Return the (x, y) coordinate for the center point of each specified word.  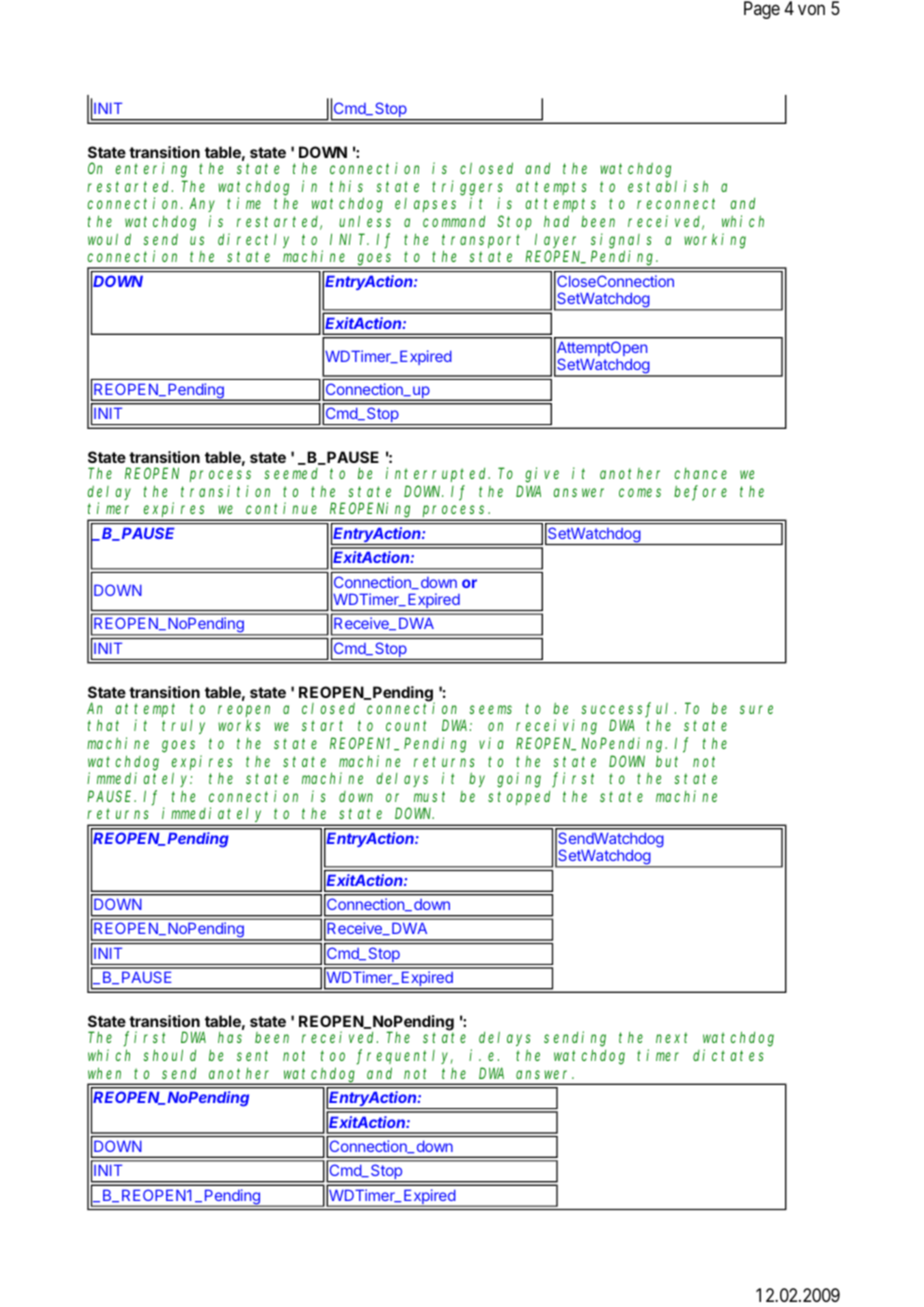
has (230, 1037)
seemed (291, 473)
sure (756, 709)
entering (151, 170)
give (542, 475)
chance (700, 473)
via (491, 743)
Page (762, 10)
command (454, 221)
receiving (556, 727)
